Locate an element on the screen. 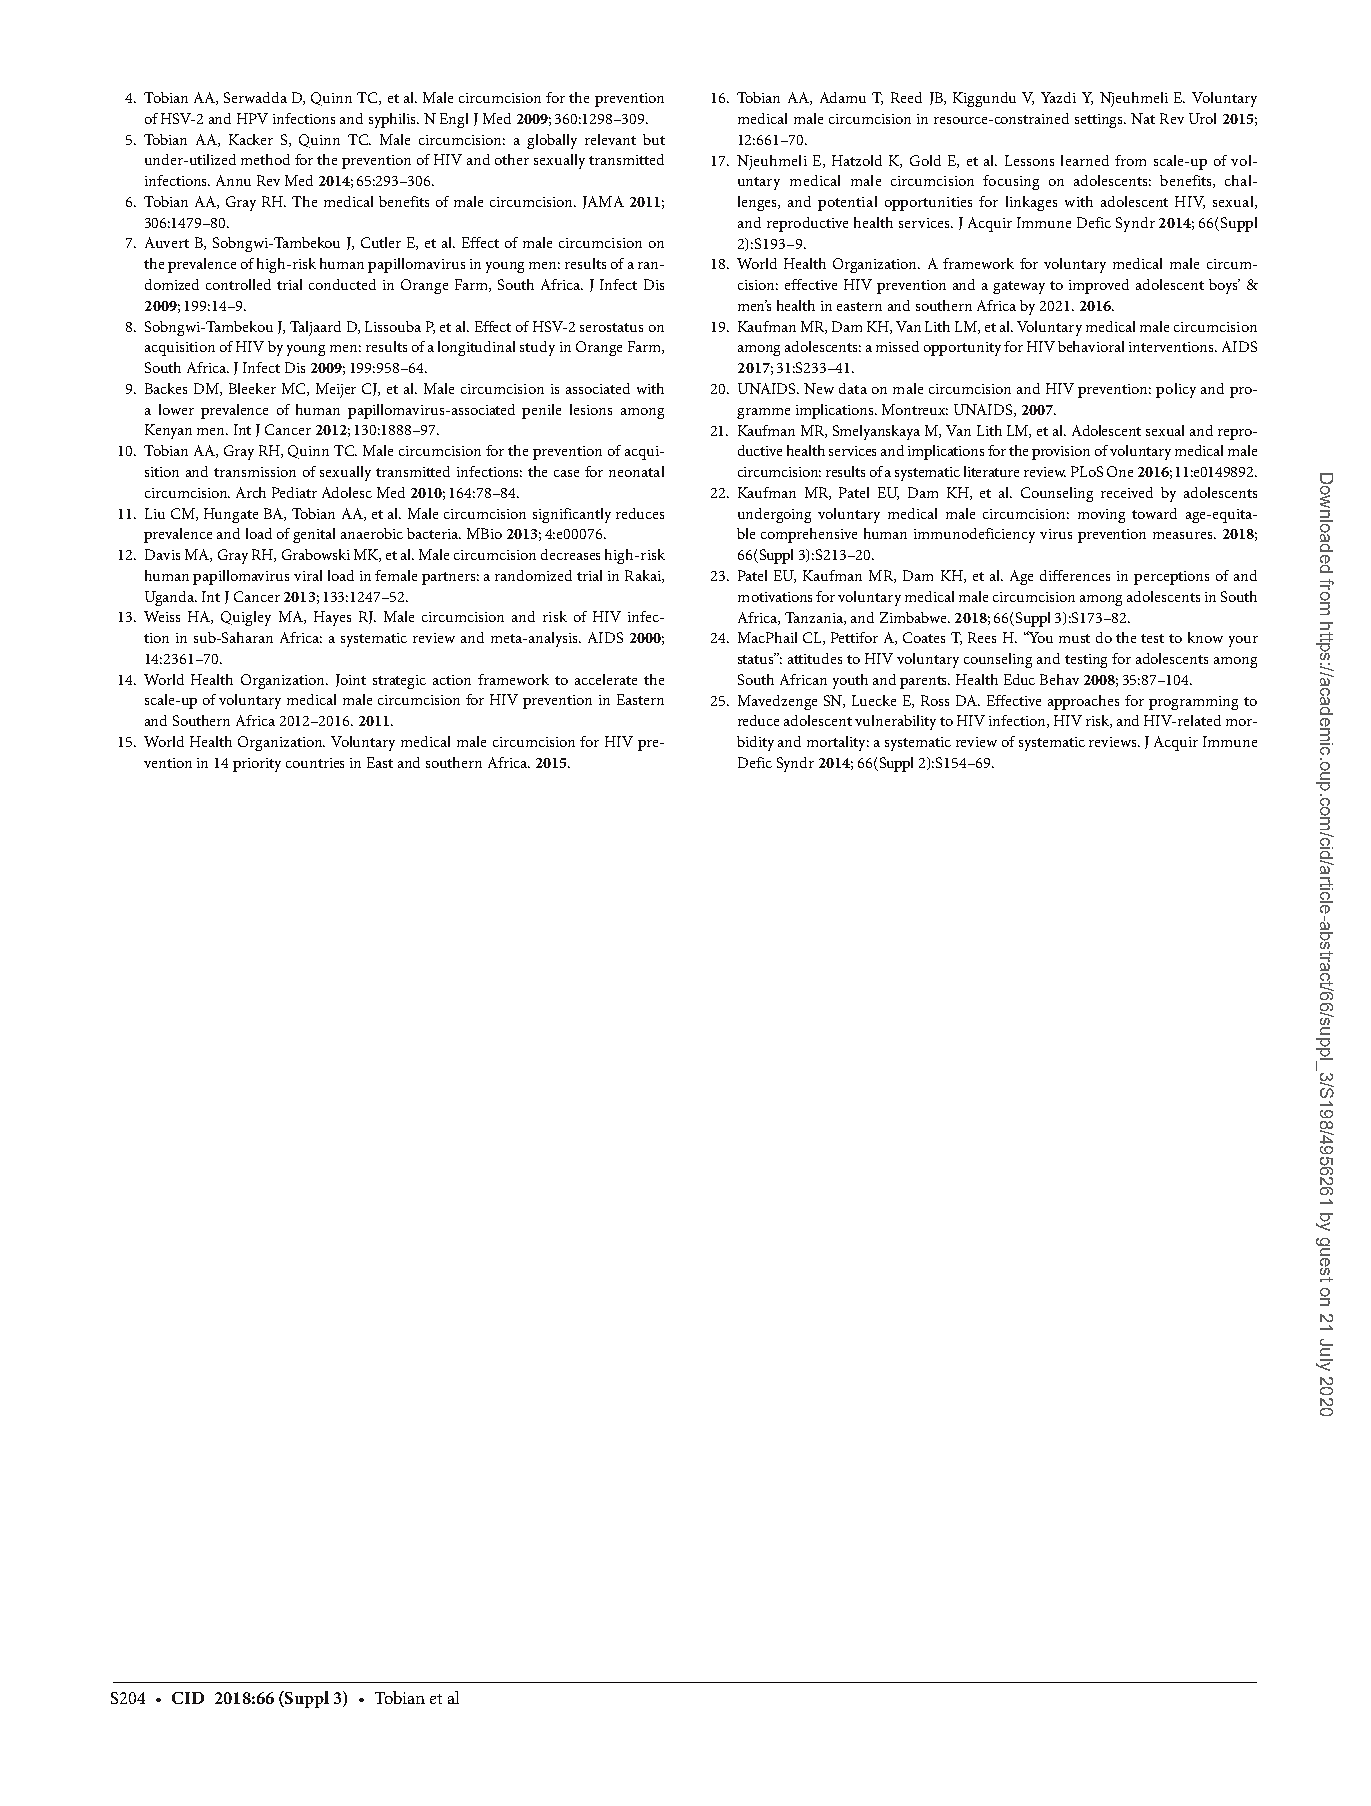 The image size is (1371, 1806). settings is located at coordinates (1100, 121).
